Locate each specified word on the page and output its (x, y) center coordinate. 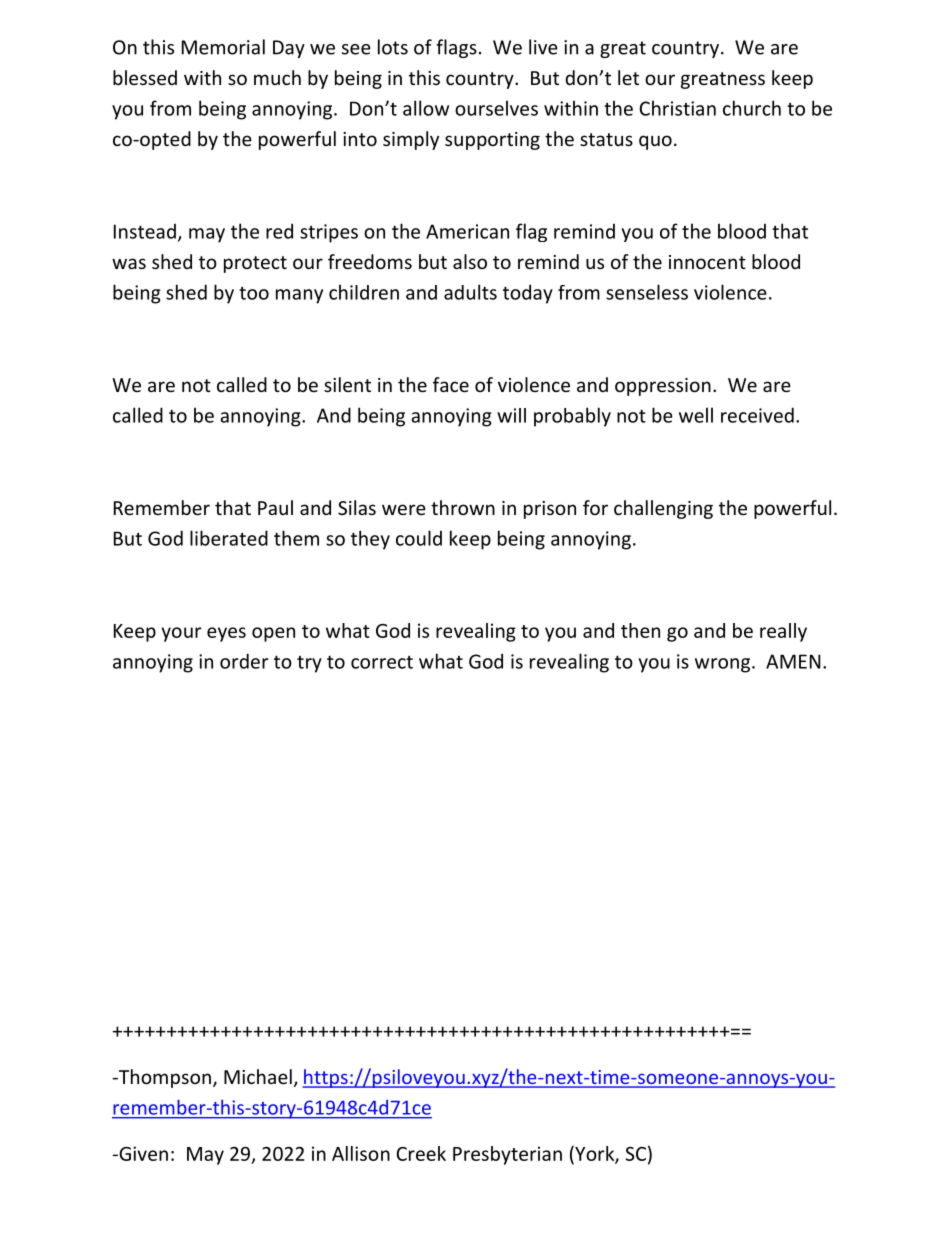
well (696, 415)
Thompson (163, 1078)
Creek (421, 1153)
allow (426, 108)
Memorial (223, 47)
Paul (275, 507)
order (244, 661)
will (511, 415)
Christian (677, 108)
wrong (722, 665)
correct (382, 662)
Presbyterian (507, 1155)
